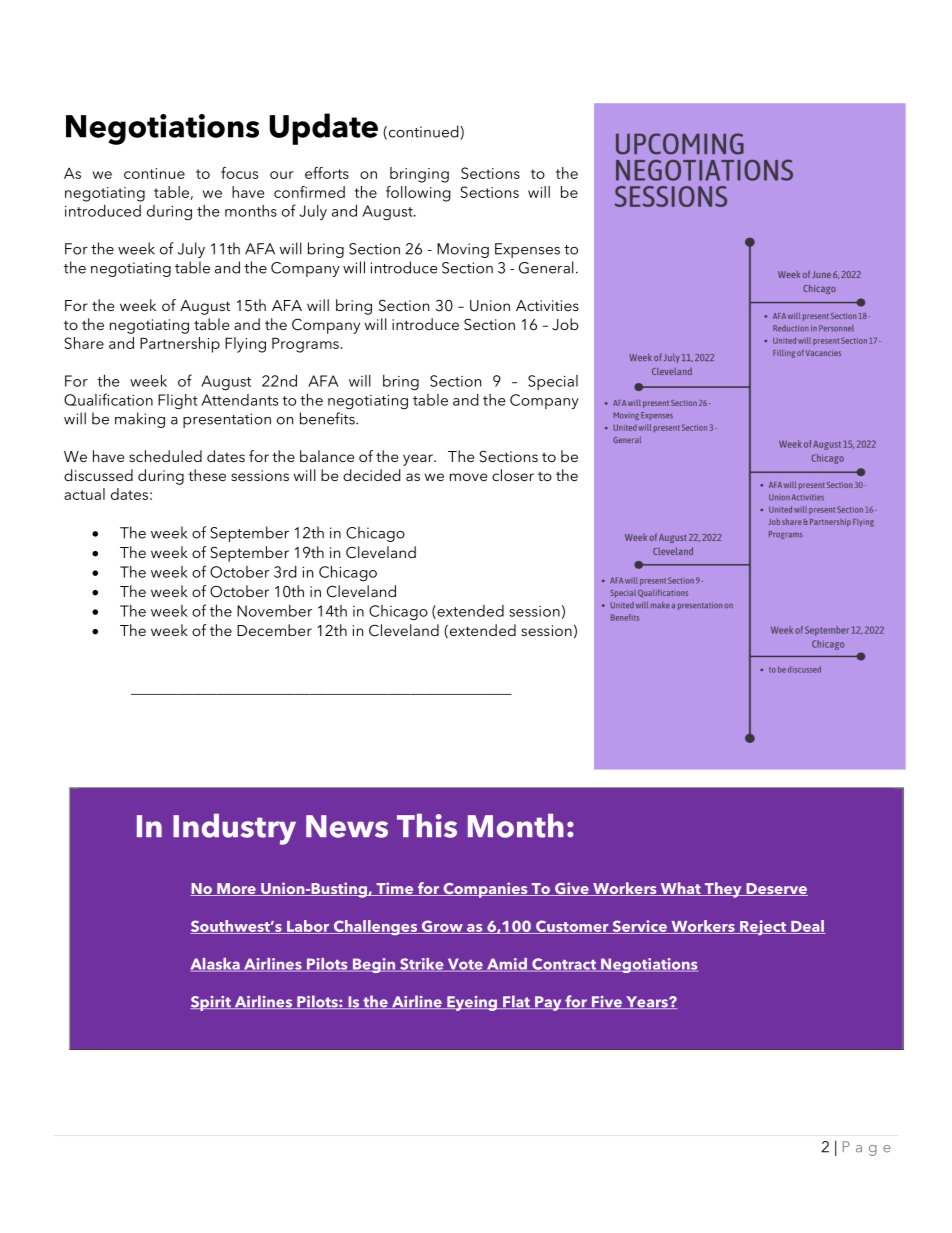  What do you see at coordinates (513, 475) in the screenshot?
I see `closer` at bounding box center [513, 475].
